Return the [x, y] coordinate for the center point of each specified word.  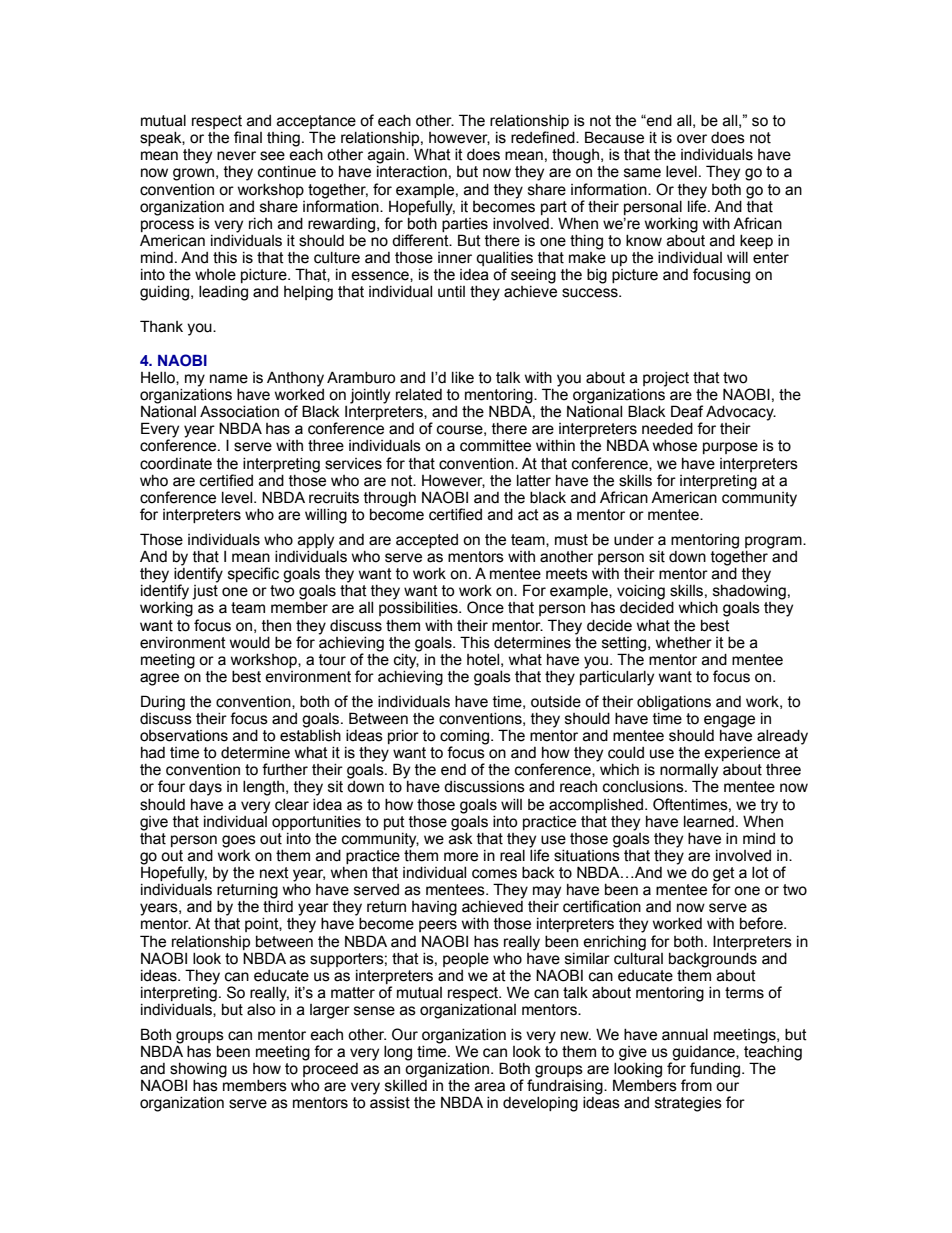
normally [689, 772]
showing [197, 1071]
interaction [412, 172]
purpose [730, 448]
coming [466, 738]
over [692, 139]
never [236, 156]
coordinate [176, 464]
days [205, 788]
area [490, 1087]
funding [715, 1070]
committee [495, 446]
